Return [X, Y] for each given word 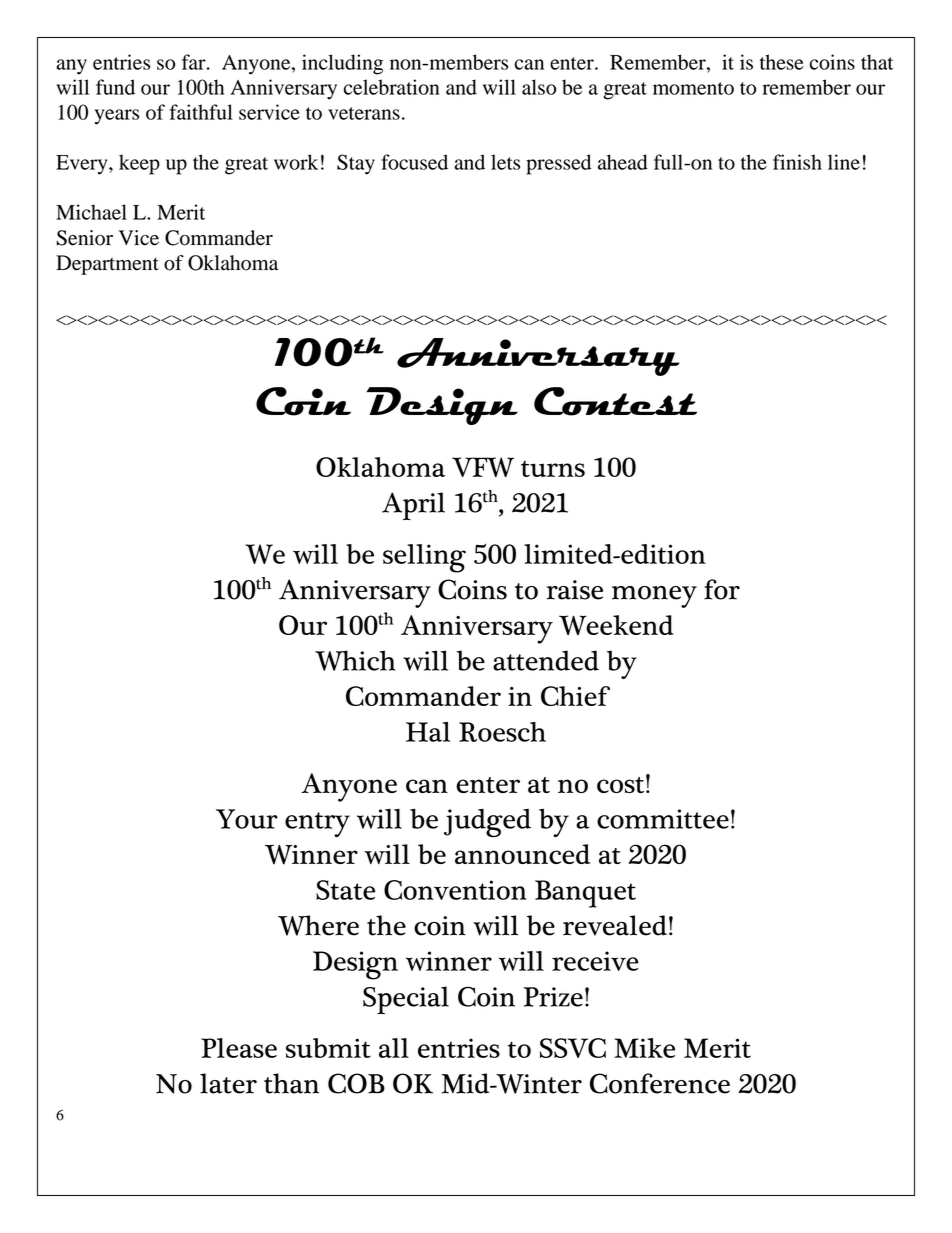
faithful [201, 112]
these [782, 62]
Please [239, 1048]
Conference [660, 1083]
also [539, 87]
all [394, 1048]
